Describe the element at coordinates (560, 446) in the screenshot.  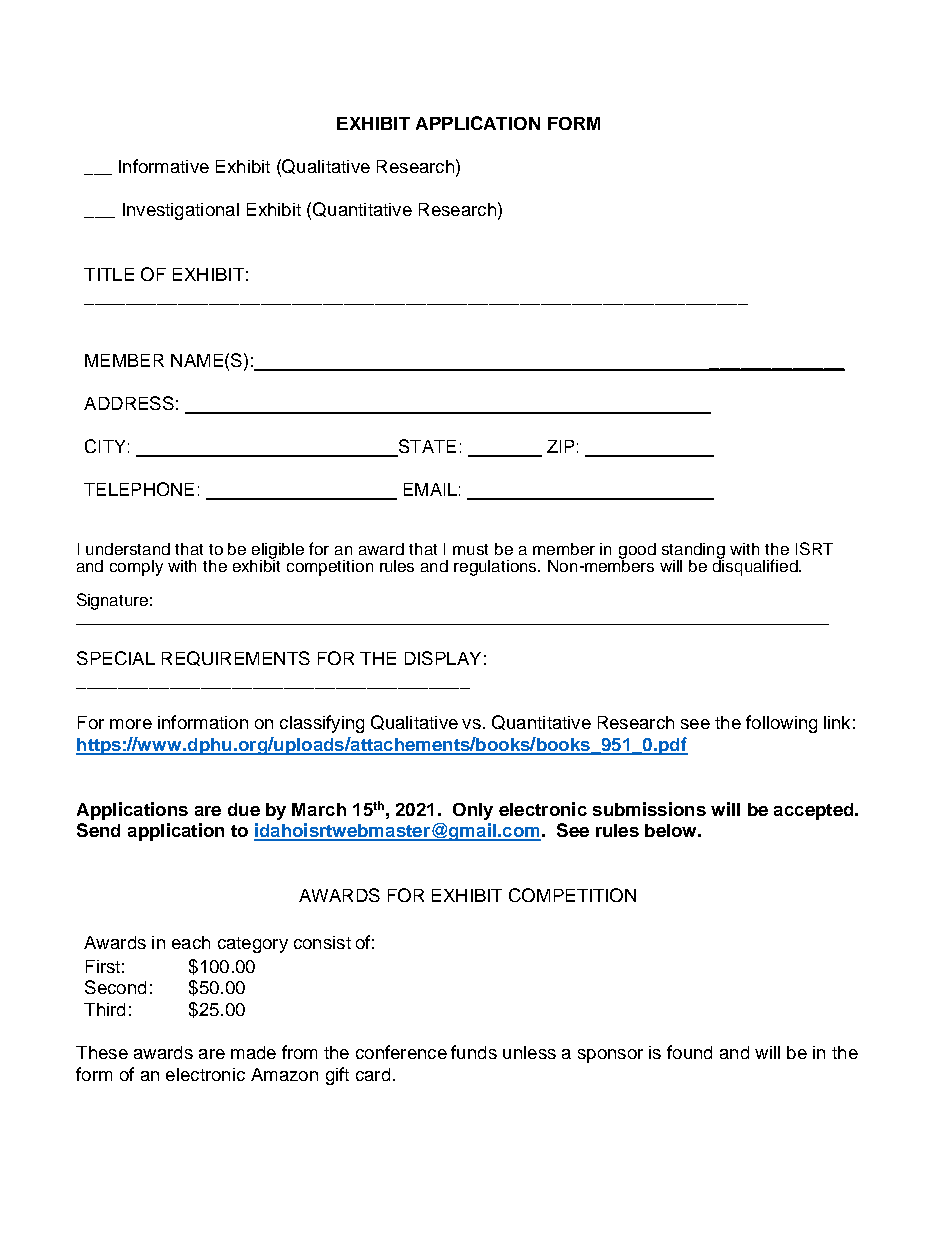
I see `ZIP` at that location.
